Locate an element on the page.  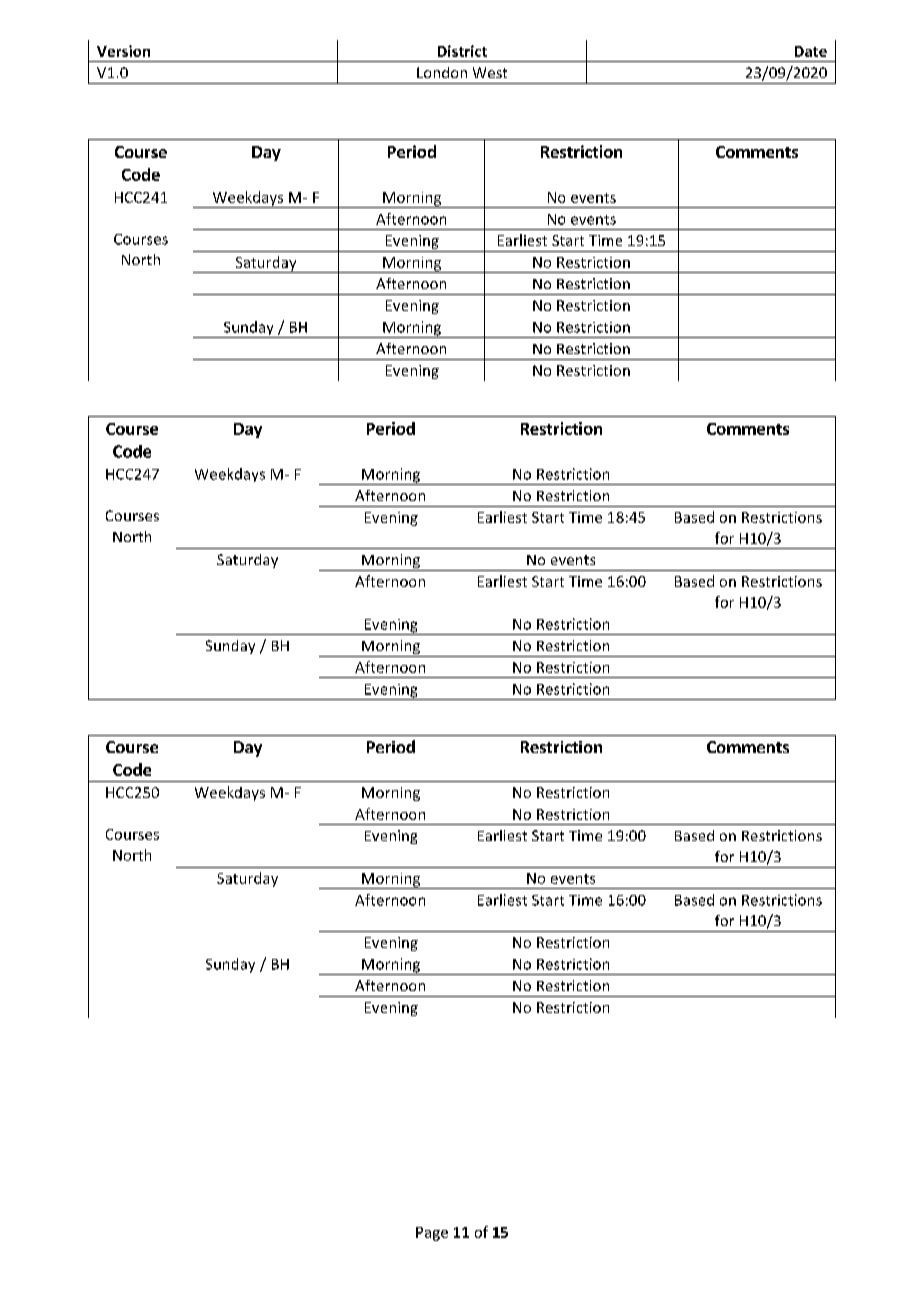
West is located at coordinates (490, 72).
